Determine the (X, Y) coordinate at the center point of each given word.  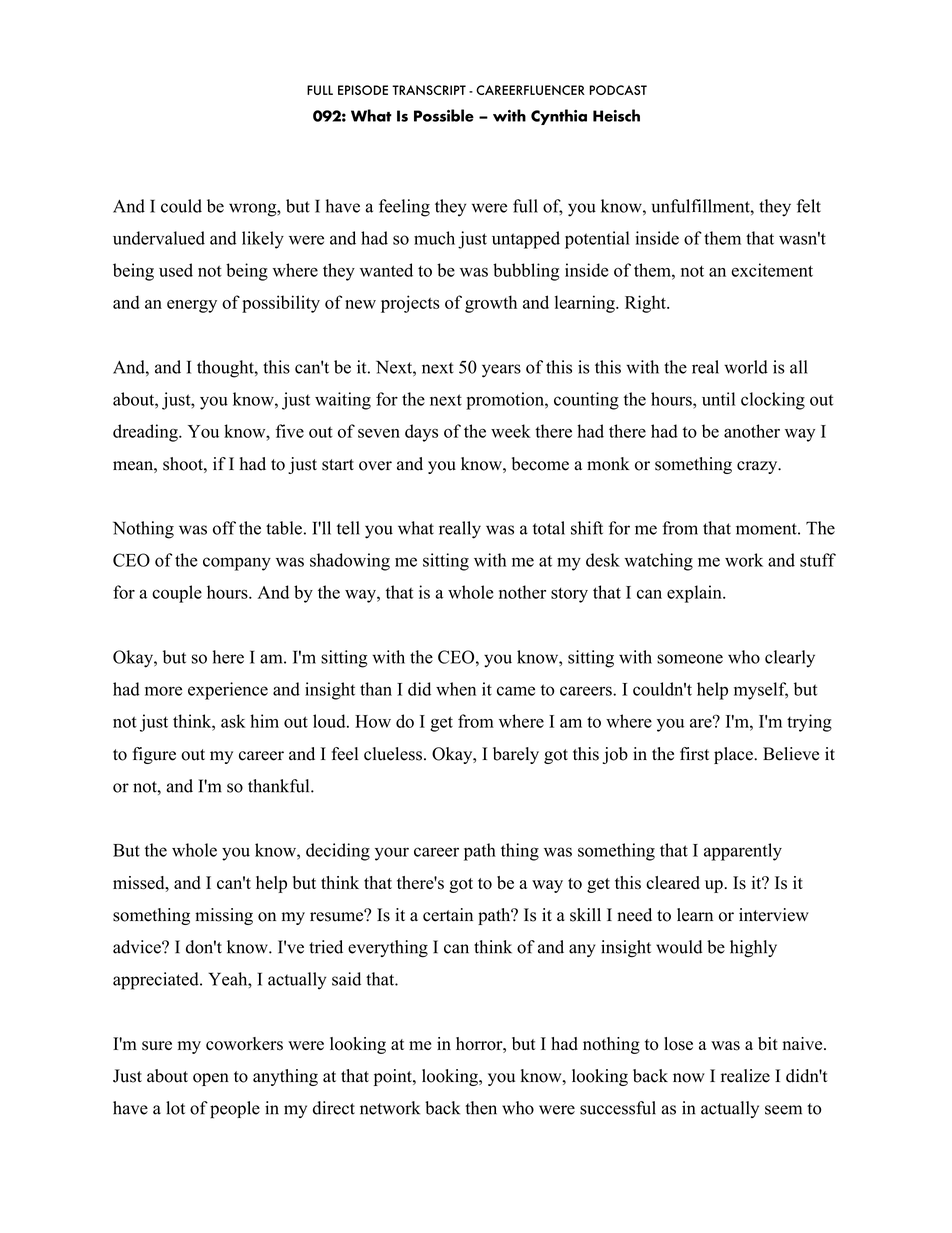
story (569, 595)
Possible (444, 115)
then (481, 1108)
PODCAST (618, 90)
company (237, 564)
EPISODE (363, 90)
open (211, 1079)
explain (695, 594)
